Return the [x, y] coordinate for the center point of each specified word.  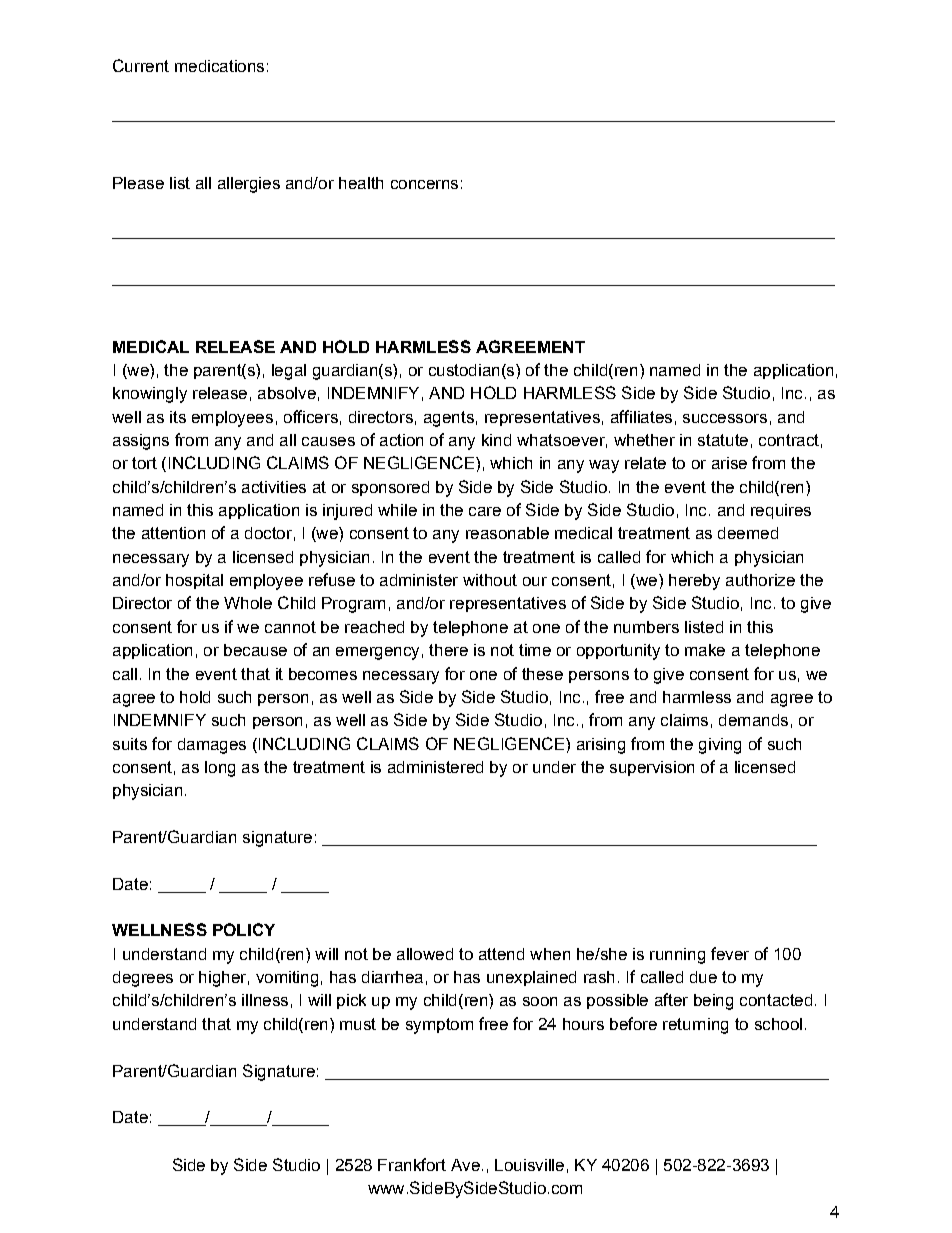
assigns [141, 442]
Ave [465, 1165]
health [361, 183]
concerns [424, 184]
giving [720, 746]
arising [601, 746]
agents [449, 419]
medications [219, 66]
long [220, 769]
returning [695, 1026]
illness [265, 1000]
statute [723, 440]
